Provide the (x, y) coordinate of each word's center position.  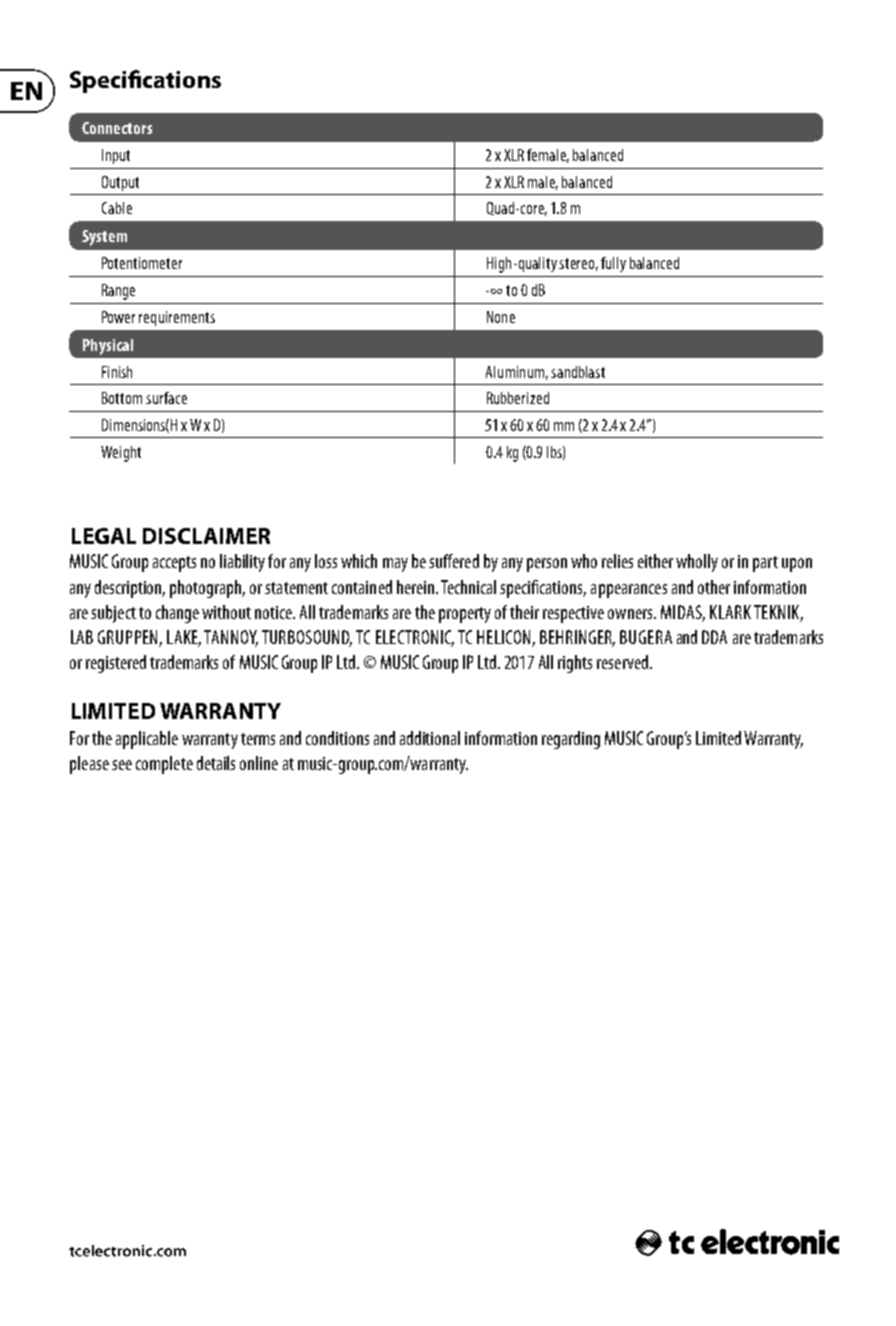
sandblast (578, 372)
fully (613, 264)
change (177, 614)
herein (417, 587)
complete (164, 765)
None (501, 317)
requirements (177, 318)
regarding (571, 740)
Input (116, 156)
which (359, 561)
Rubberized (518, 398)
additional (430, 738)
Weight (121, 454)
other (714, 587)
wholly (697, 563)
